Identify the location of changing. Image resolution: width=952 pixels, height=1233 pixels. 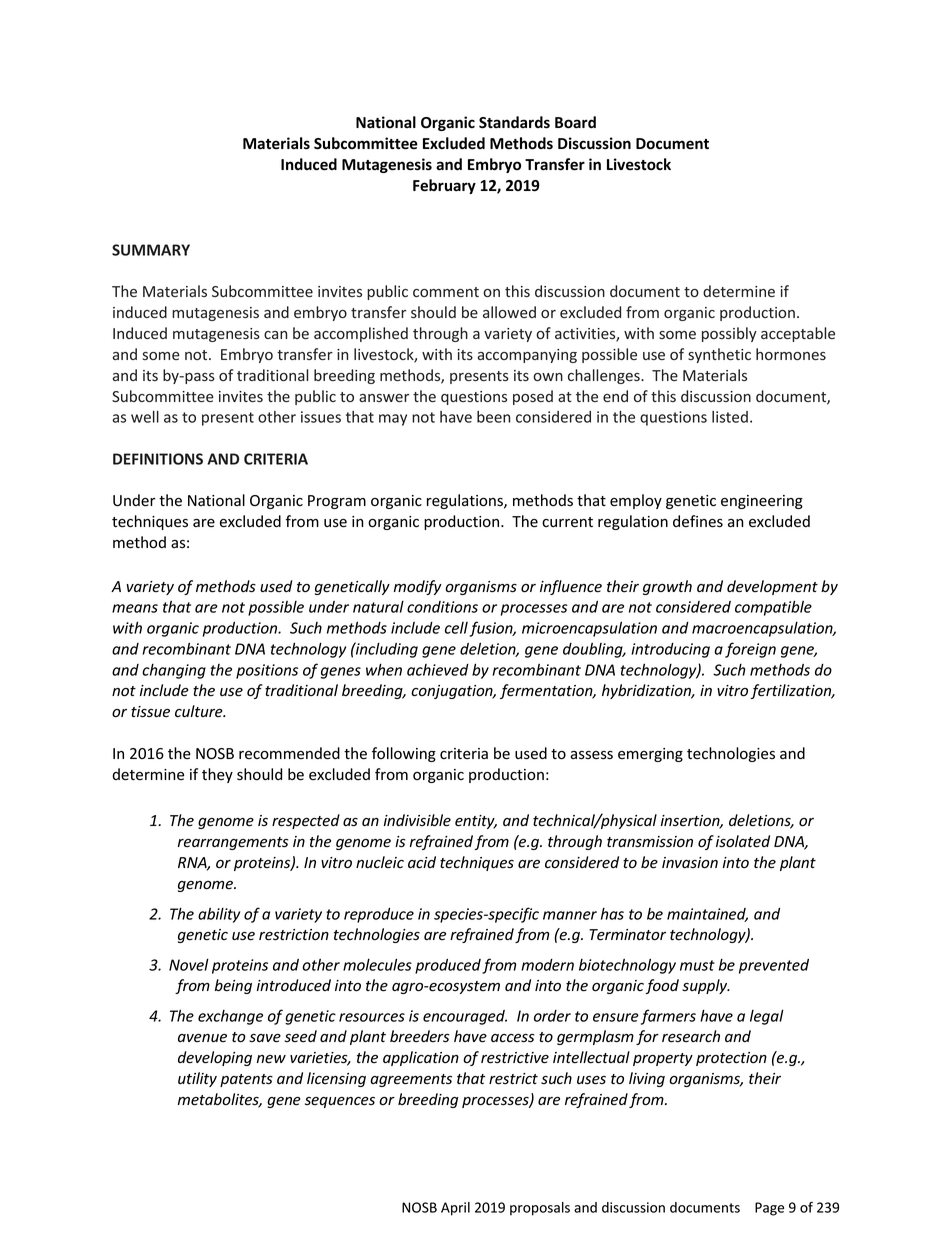
(174, 671).
